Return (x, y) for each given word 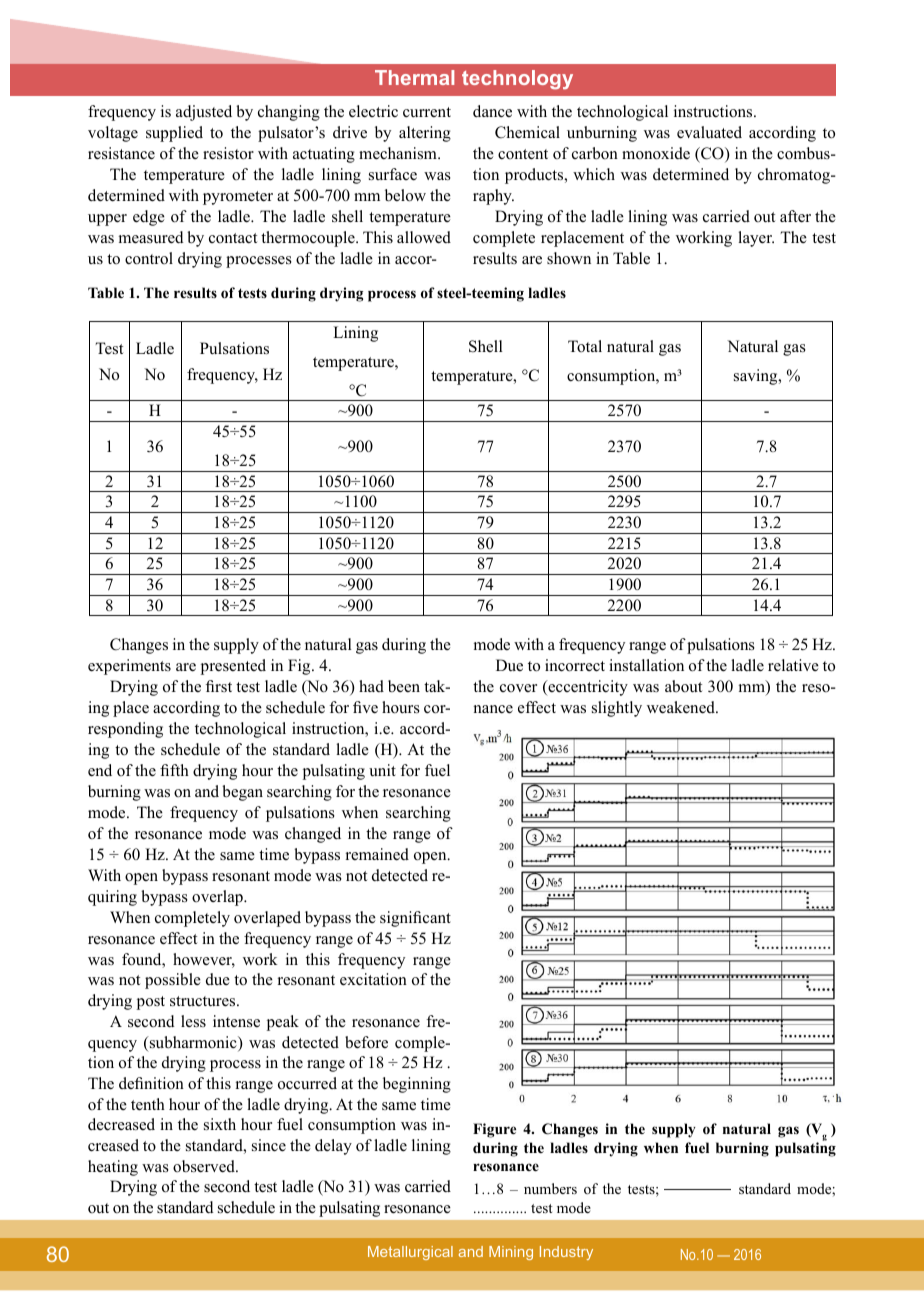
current (427, 112)
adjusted (204, 113)
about (683, 686)
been (404, 686)
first (219, 686)
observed (205, 1166)
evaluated (709, 132)
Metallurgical (410, 1253)
